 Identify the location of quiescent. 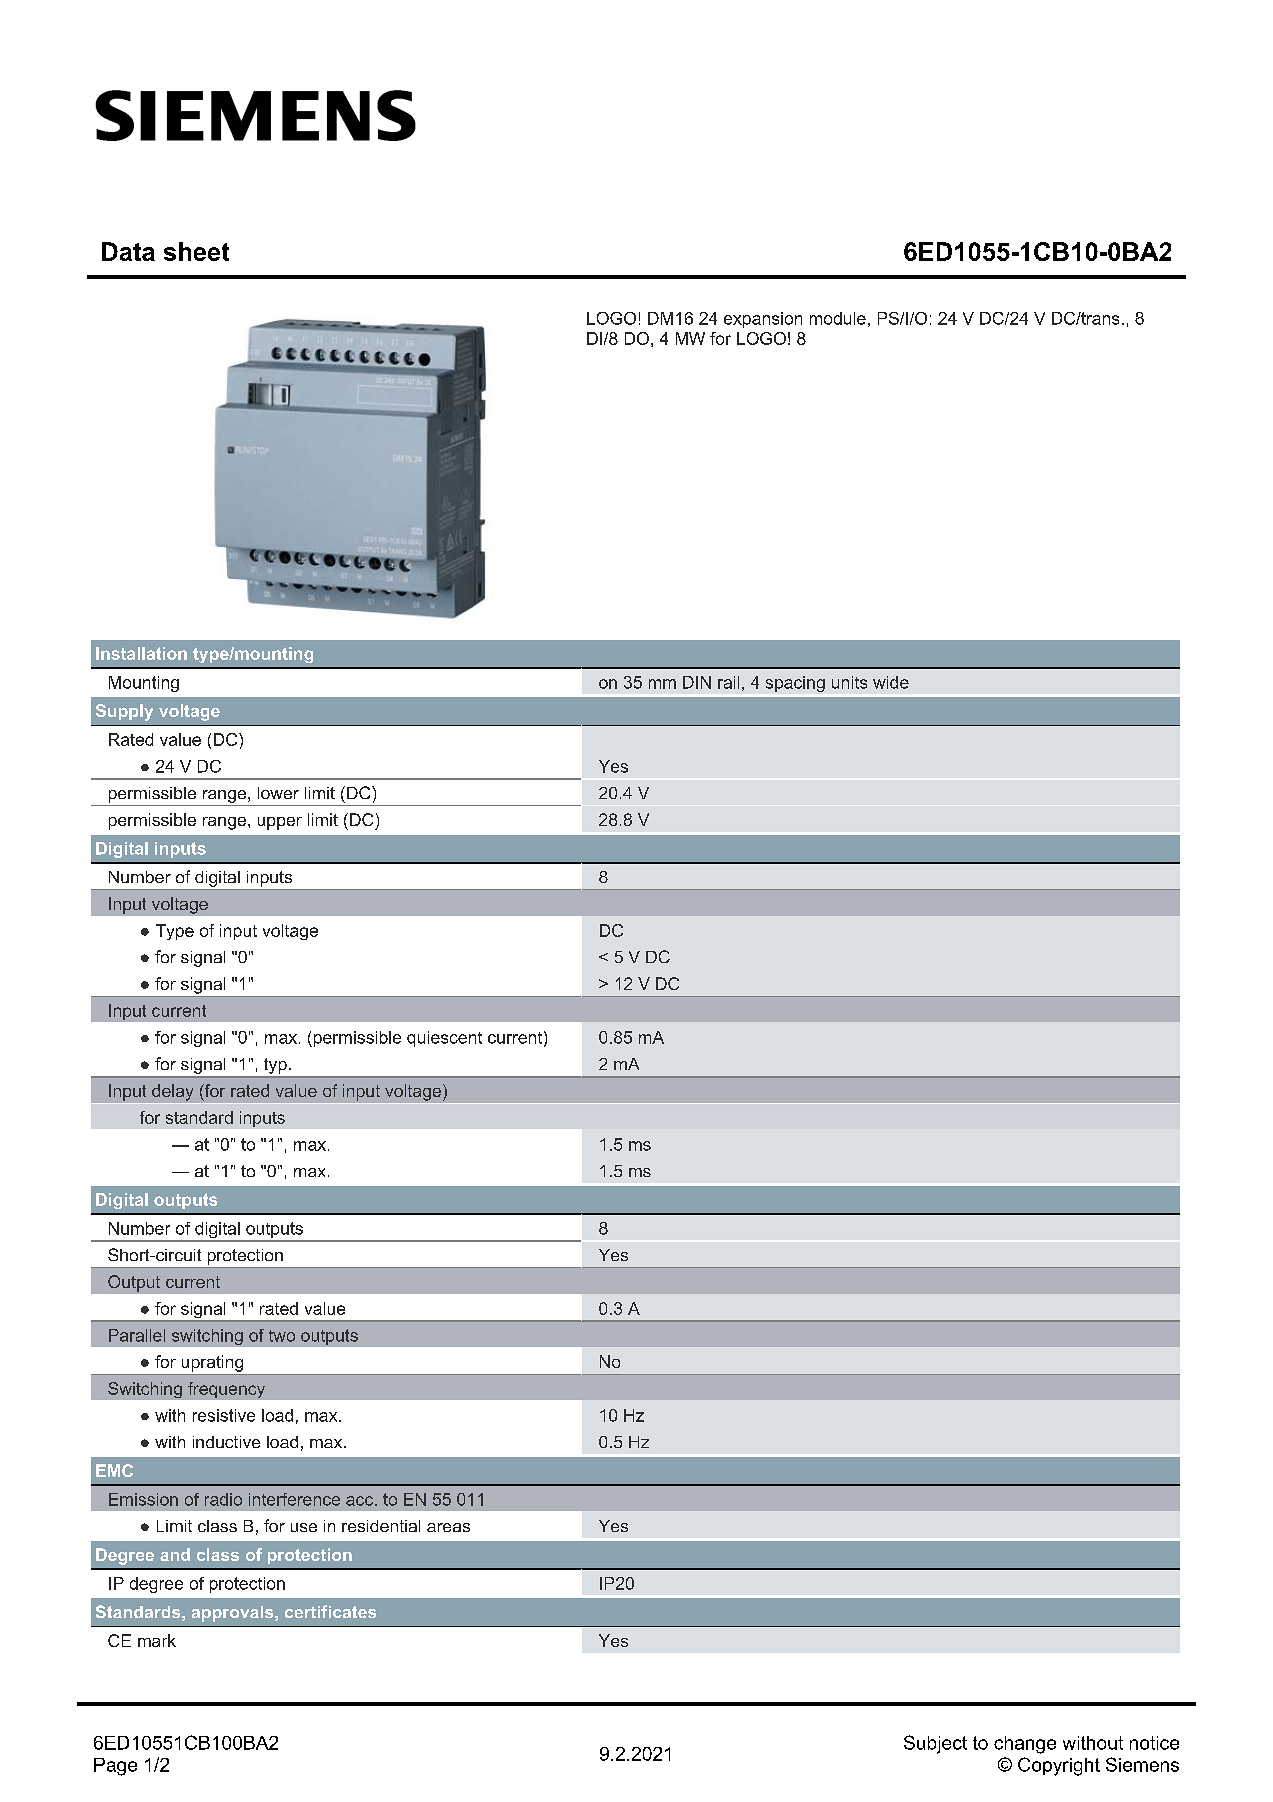
(444, 1039).
